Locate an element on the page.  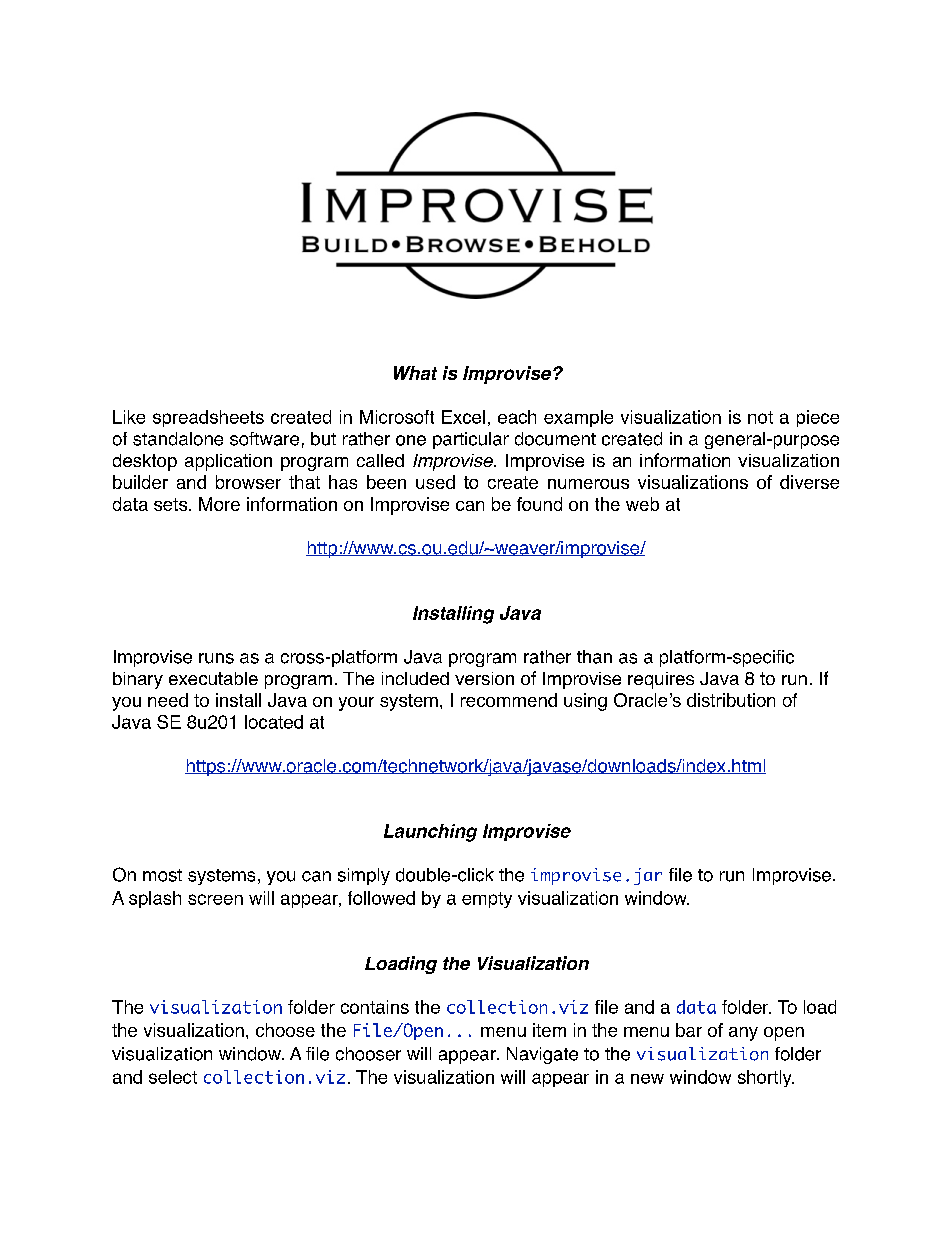
Navigate is located at coordinates (542, 1055).
